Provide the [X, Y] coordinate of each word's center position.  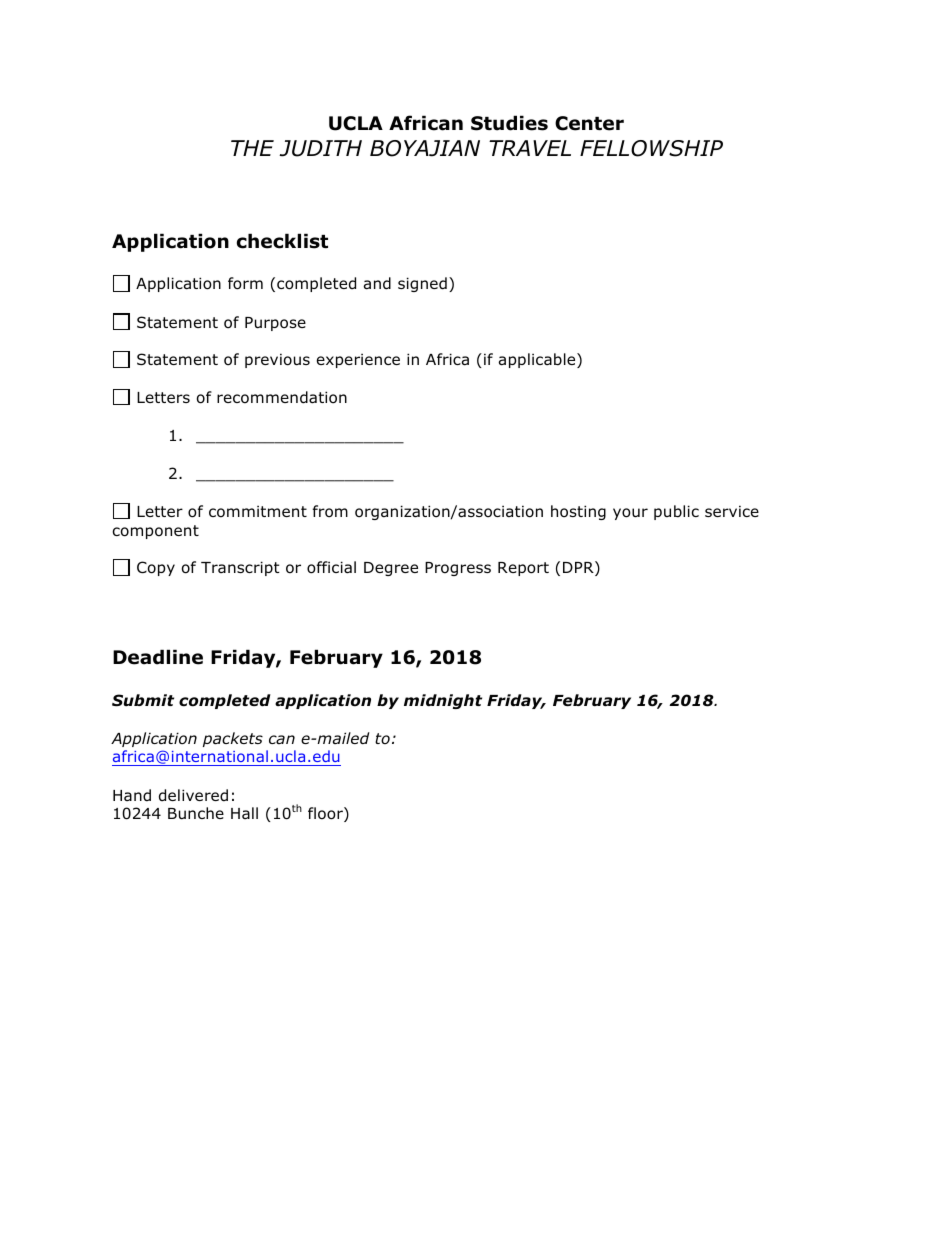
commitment [258, 511]
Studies [509, 123]
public [676, 512]
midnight [443, 701]
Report [523, 569]
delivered [193, 795]
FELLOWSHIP [651, 148]
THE [252, 148]
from [330, 511]
